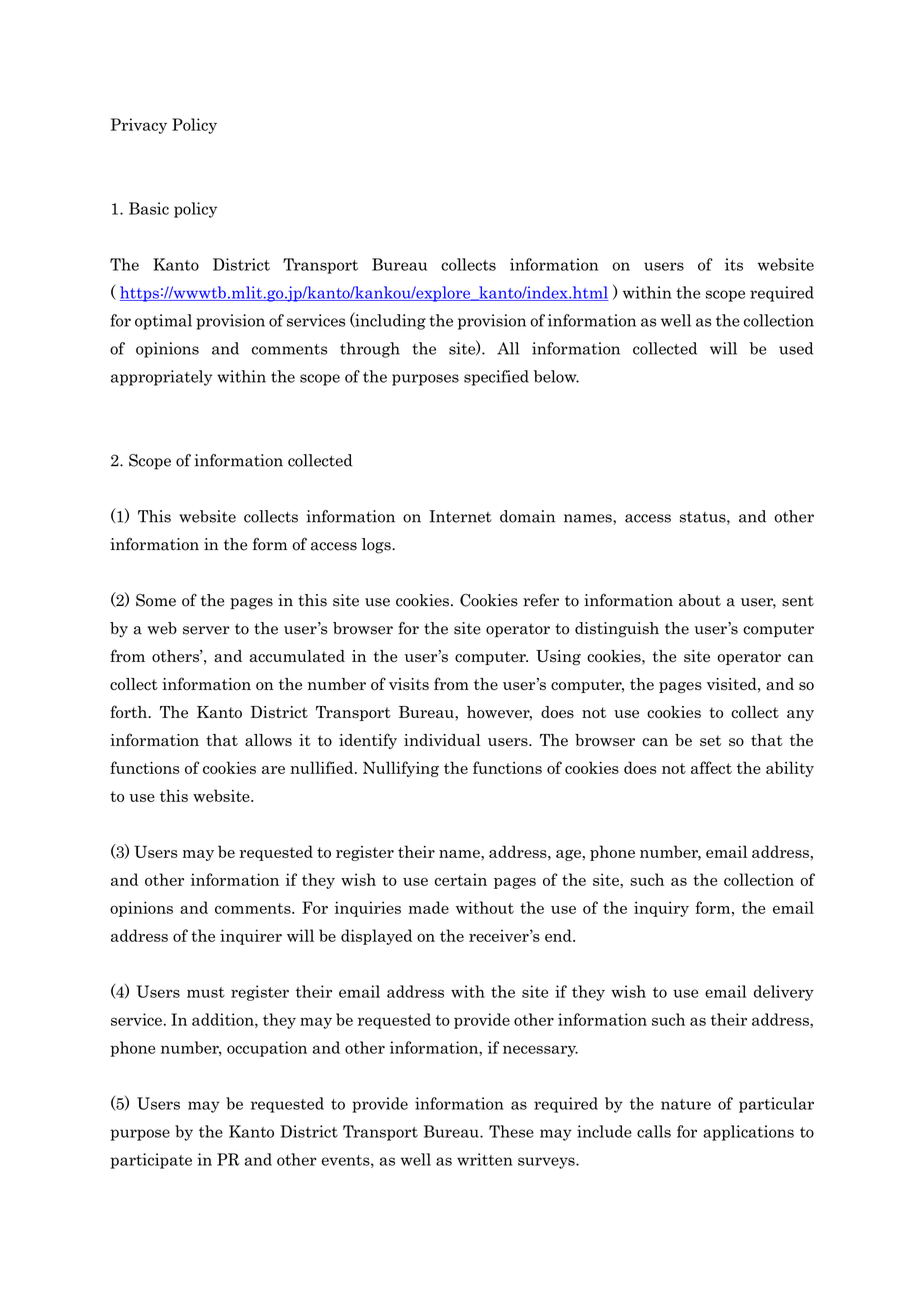  I want to click on Internet, so click(460, 516).
